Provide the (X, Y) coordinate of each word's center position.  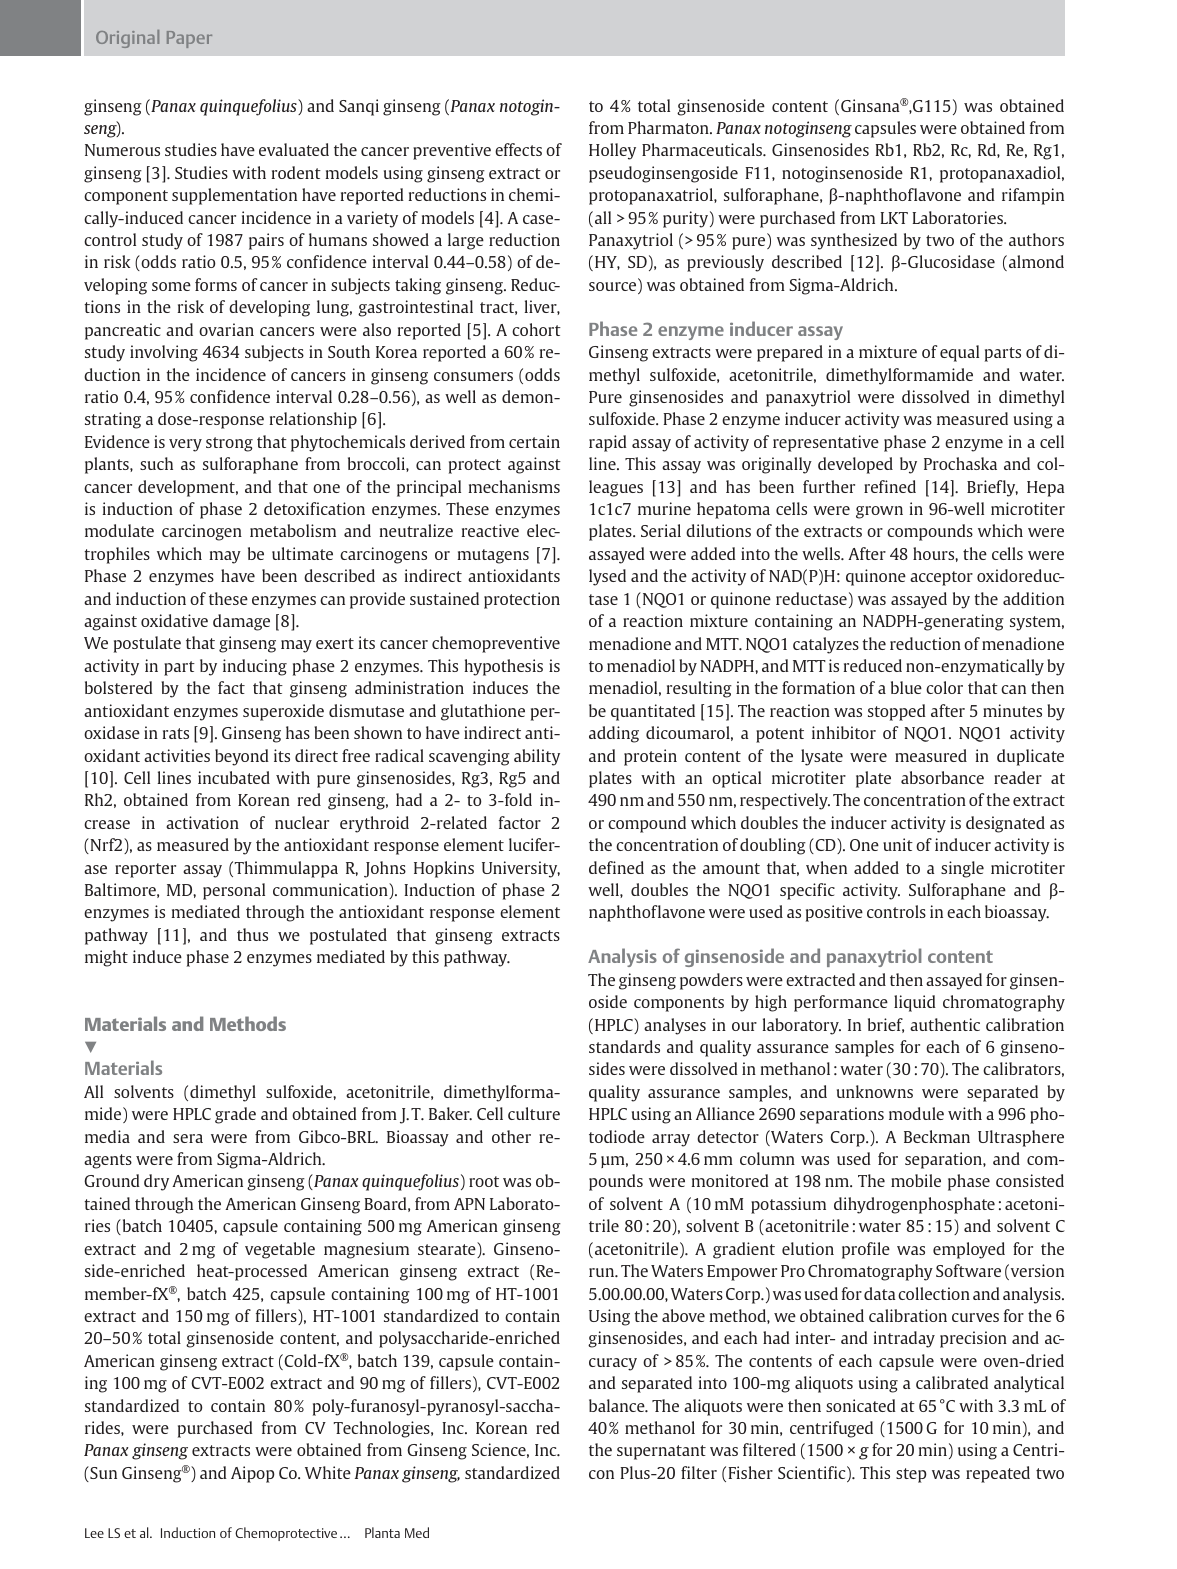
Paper (189, 39)
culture (534, 1113)
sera (188, 1138)
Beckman (937, 1136)
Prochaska (960, 463)
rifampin (1033, 196)
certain (534, 441)
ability (537, 757)
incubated (234, 777)
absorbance (942, 777)
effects (518, 149)
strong (229, 444)
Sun (102, 1474)
